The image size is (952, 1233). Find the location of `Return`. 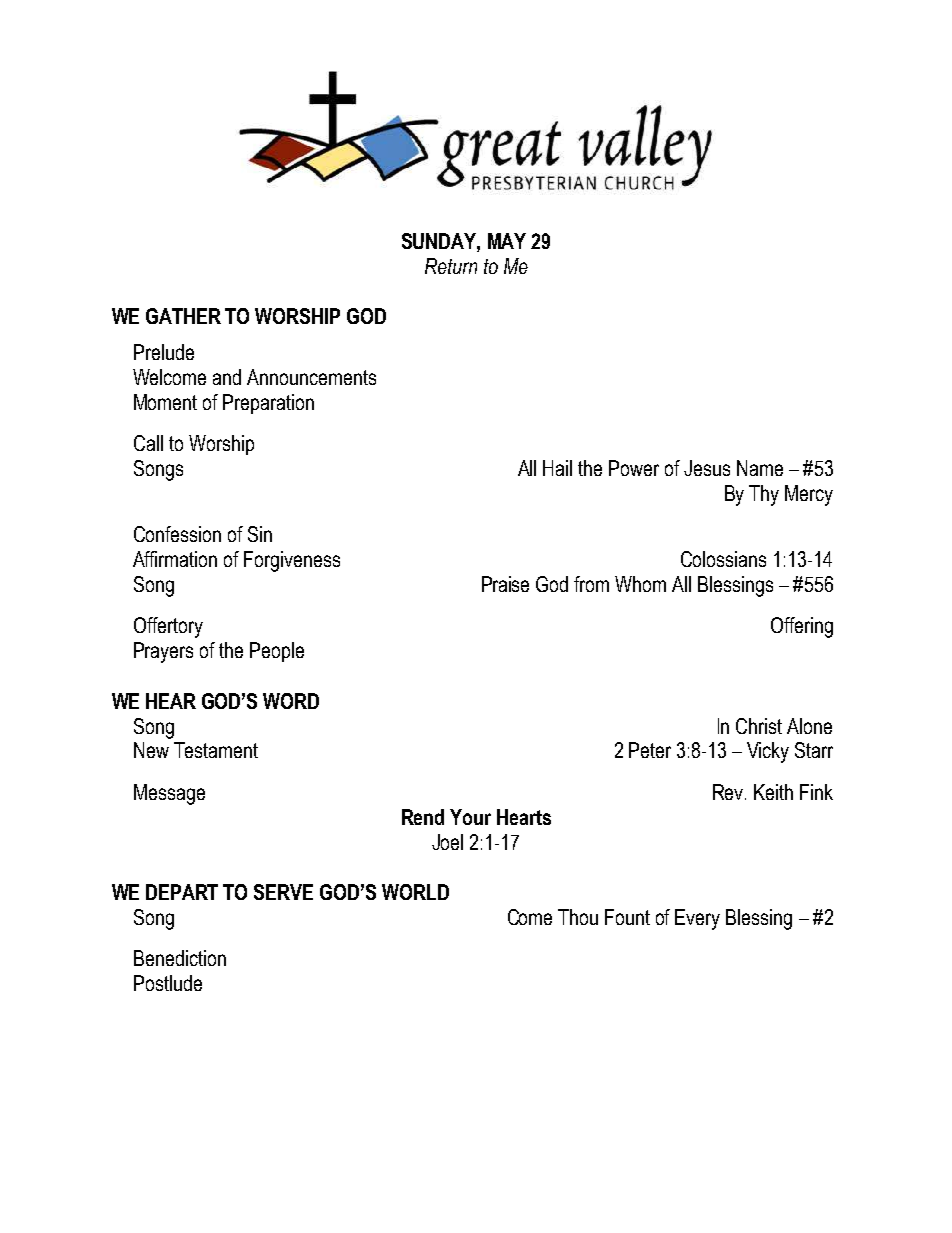

Return is located at coordinates (451, 266).
